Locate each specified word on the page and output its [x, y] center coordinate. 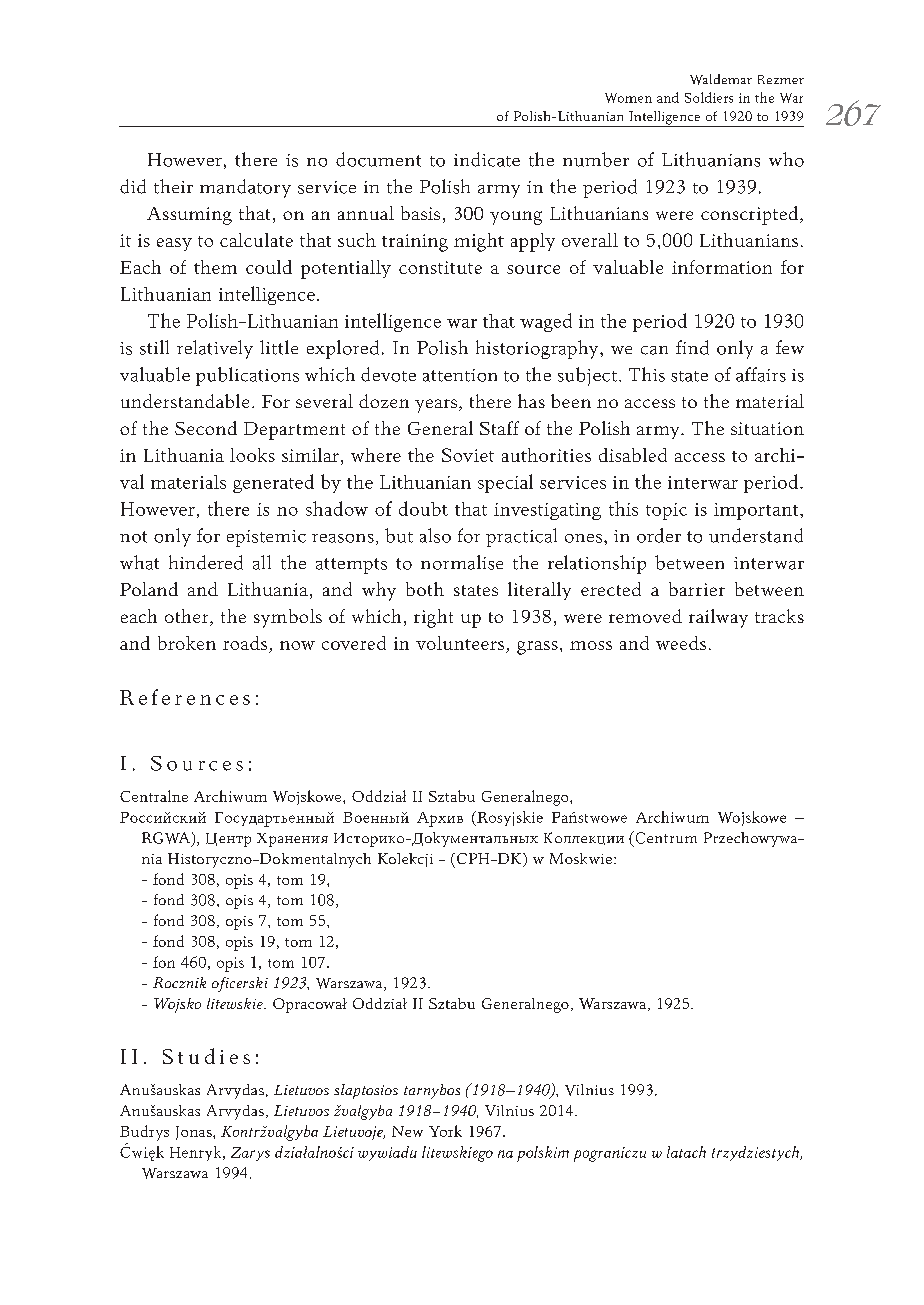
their [173, 186]
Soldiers [709, 97]
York [445, 1131]
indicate [487, 159]
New [407, 1131]
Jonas [195, 1133]
